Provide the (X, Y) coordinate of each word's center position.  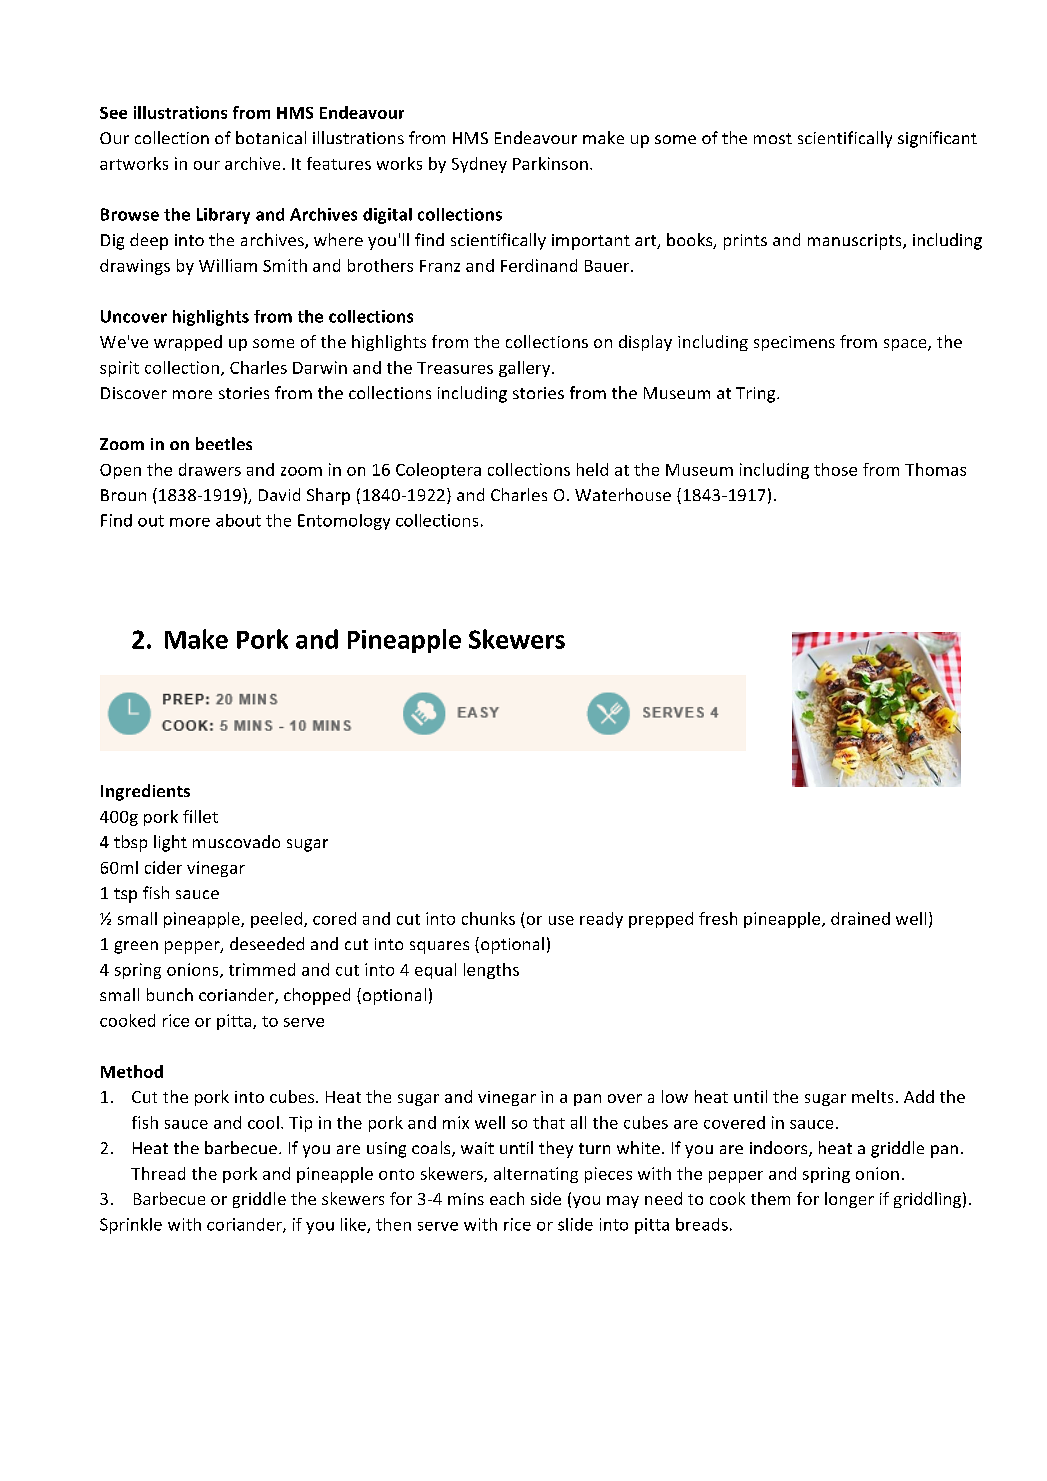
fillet (200, 816)
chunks (488, 918)
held (592, 469)
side (546, 1198)
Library (223, 216)
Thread (158, 1173)
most (773, 138)
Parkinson (550, 163)
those (835, 469)
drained (860, 918)
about (238, 520)
